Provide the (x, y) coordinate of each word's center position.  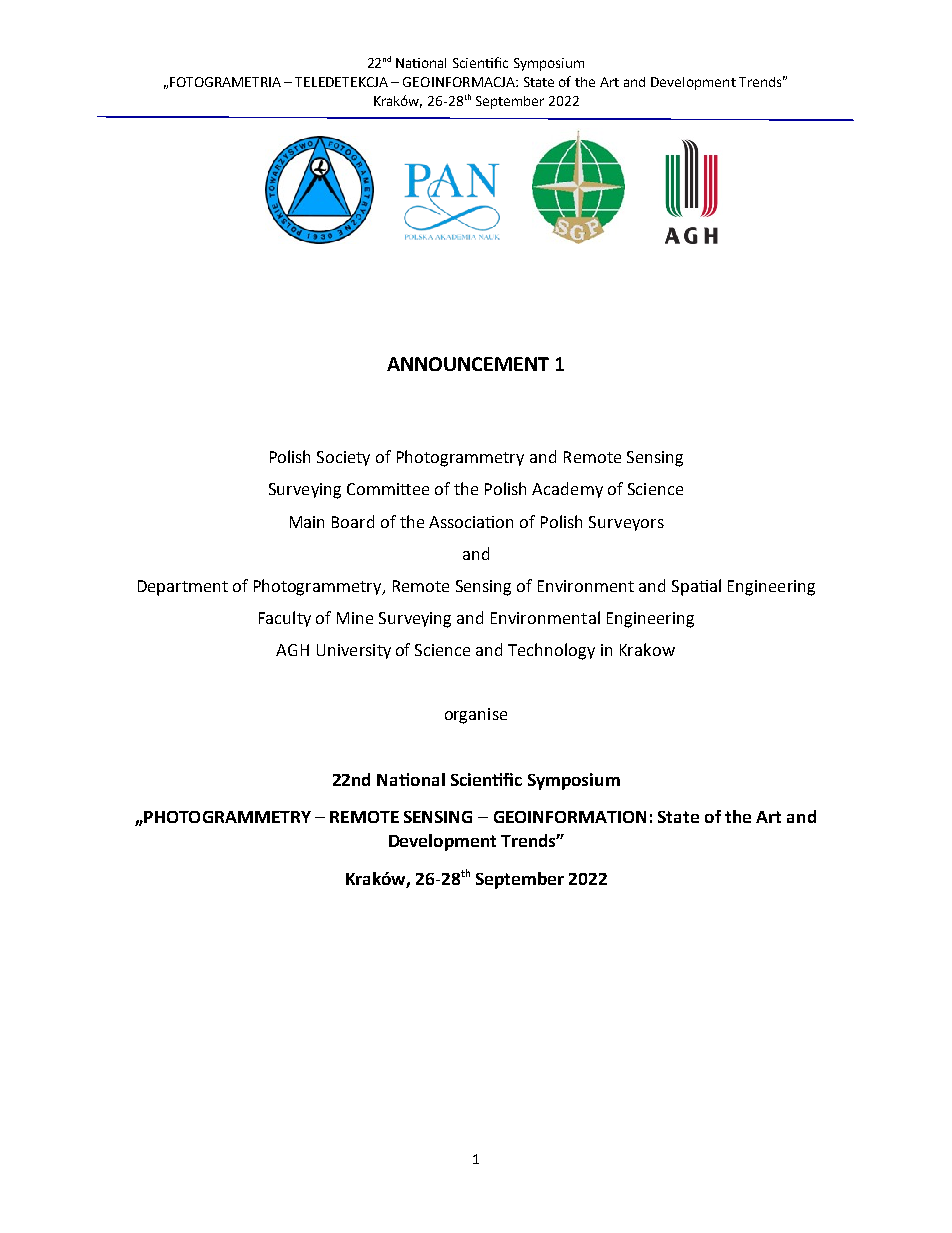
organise (476, 716)
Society (343, 458)
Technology (551, 651)
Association (471, 522)
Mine (355, 618)
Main (307, 522)
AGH (292, 650)
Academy (567, 490)
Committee (388, 489)
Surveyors (626, 523)
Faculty (285, 619)
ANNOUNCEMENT (468, 364)
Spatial (696, 587)
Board (353, 521)
